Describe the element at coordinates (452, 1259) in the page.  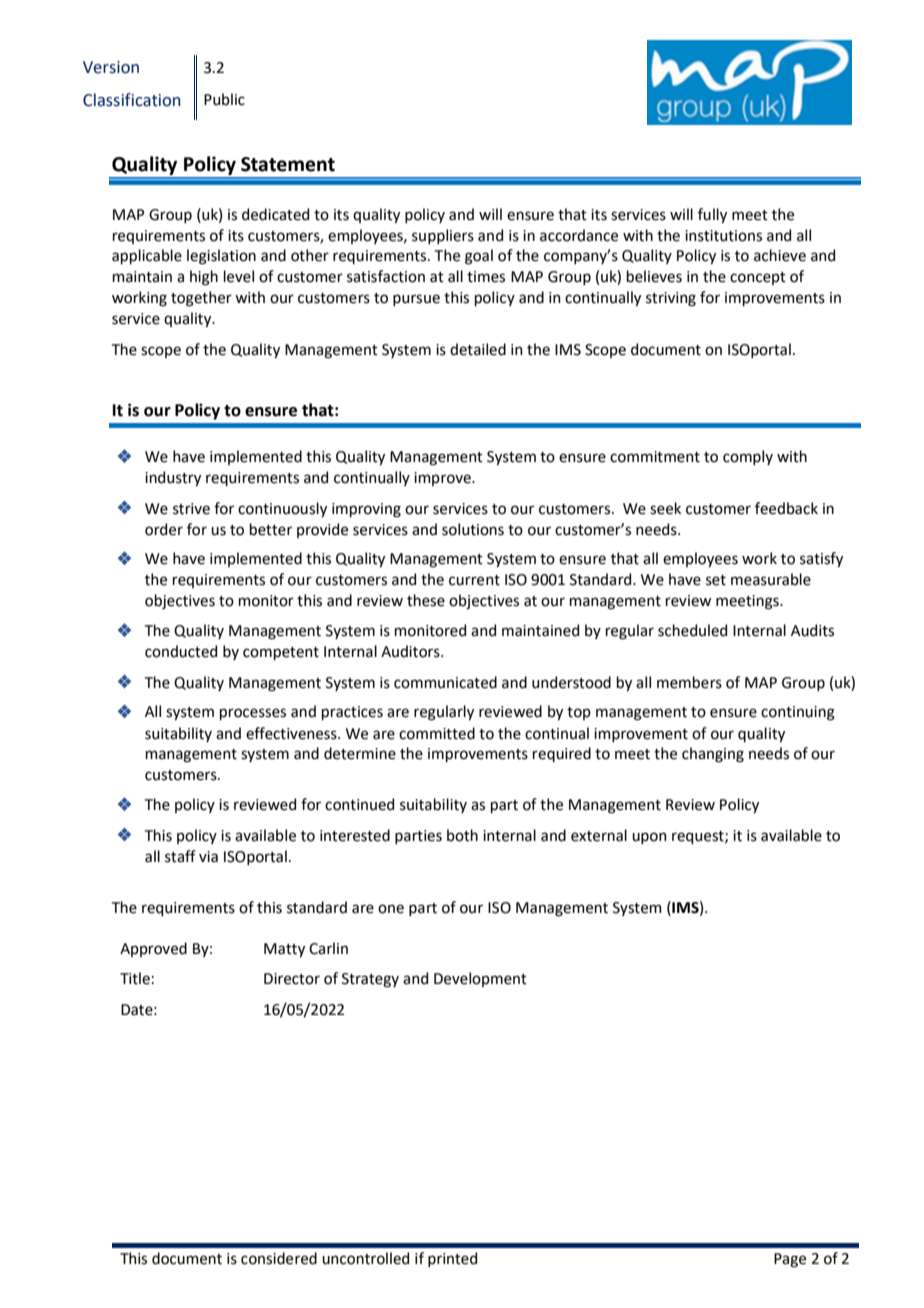
I see `printed` at that location.
